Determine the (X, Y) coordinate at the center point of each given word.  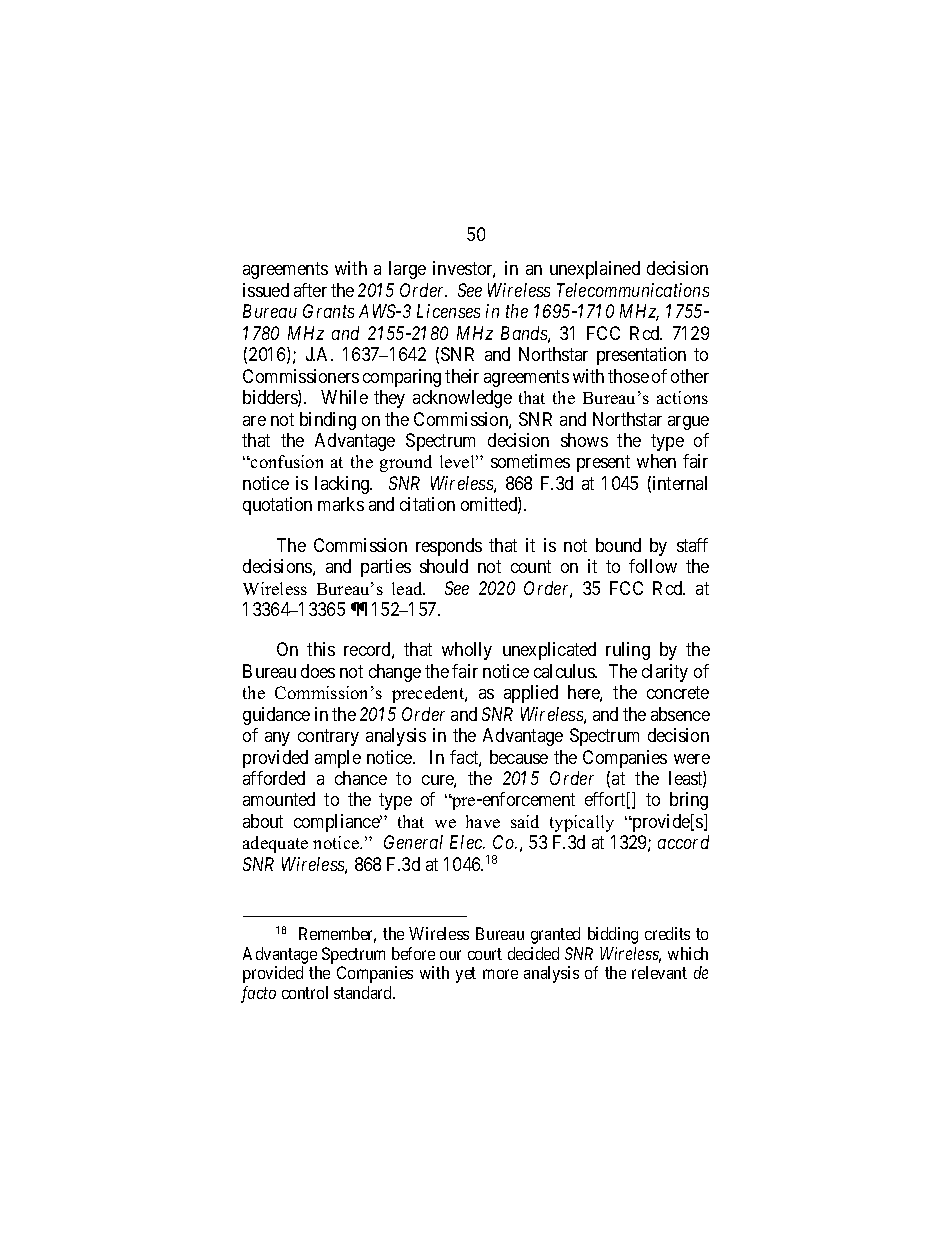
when (656, 461)
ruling (628, 651)
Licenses (448, 311)
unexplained (595, 270)
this (321, 649)
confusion (286, 461)
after (310, 290)
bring (689, 801)
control (305, 992)
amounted (279, 799)
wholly (467, 651)
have (483, 821)
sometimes (530, 461)
